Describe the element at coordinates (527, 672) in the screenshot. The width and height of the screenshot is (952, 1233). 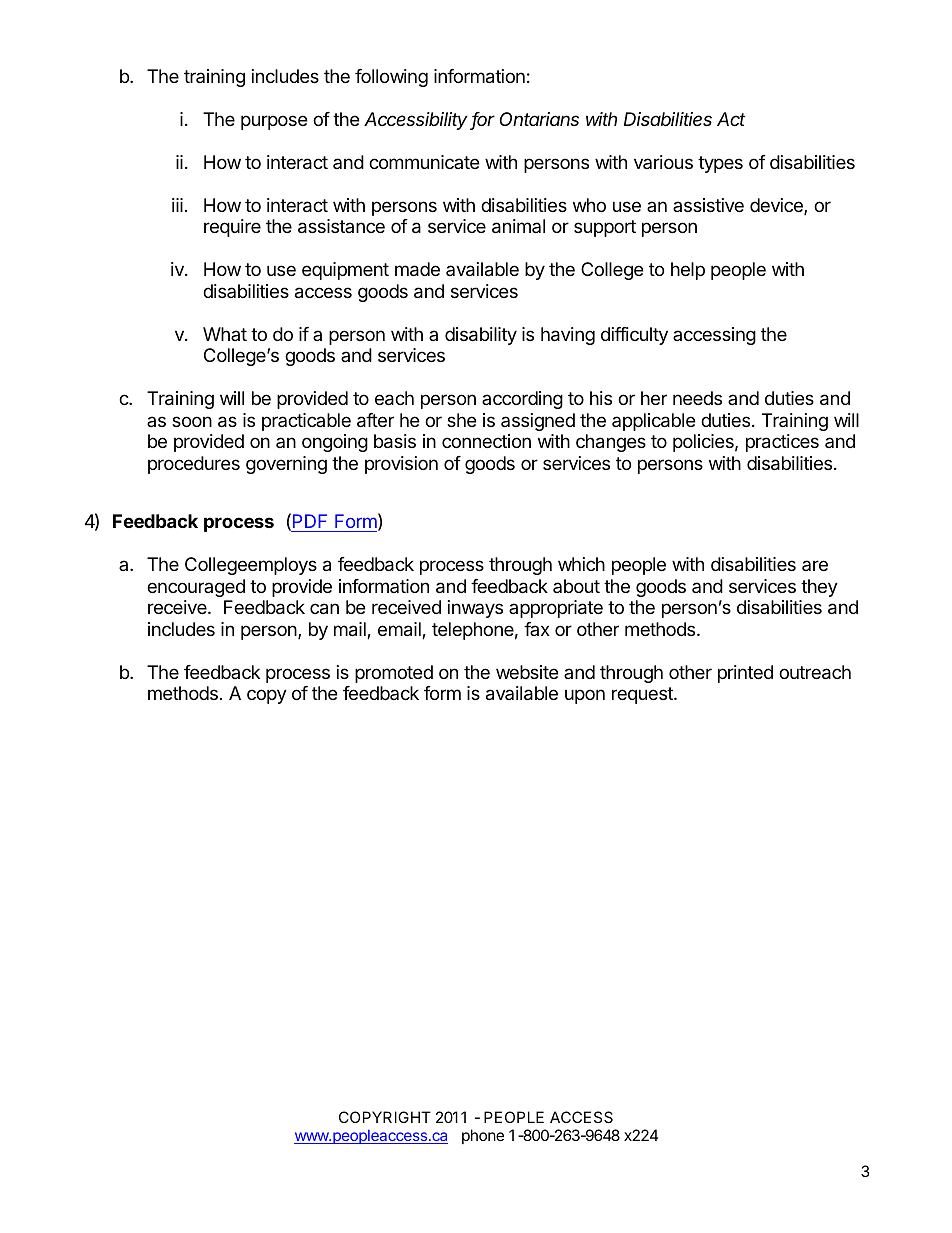
I see `website` at that location.
